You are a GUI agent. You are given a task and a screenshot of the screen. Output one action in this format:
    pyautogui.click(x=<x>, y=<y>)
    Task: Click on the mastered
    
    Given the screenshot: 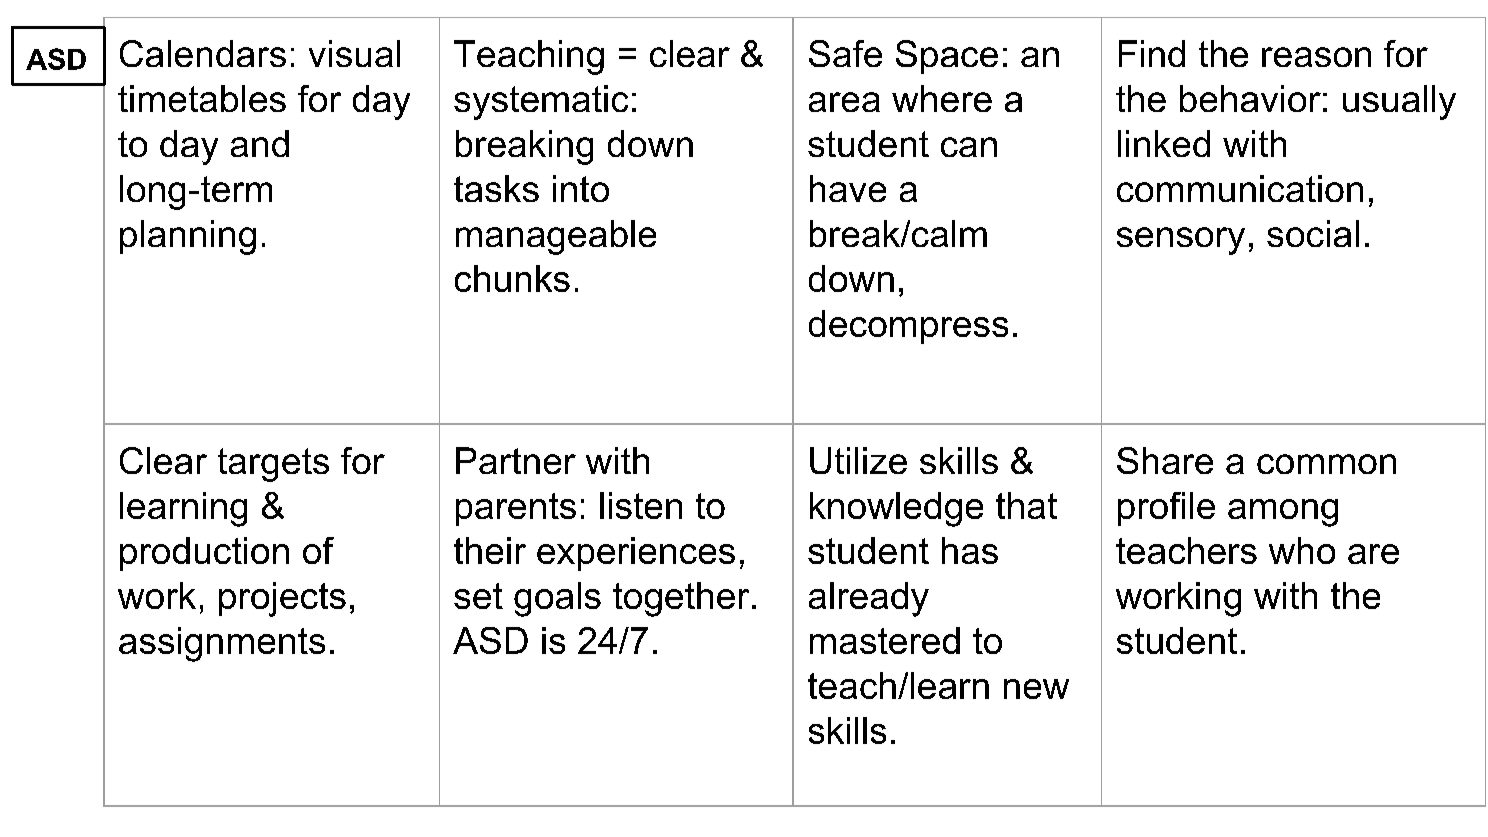 What is the action you would take?
    pyautogui.click(x=885, y=640)
